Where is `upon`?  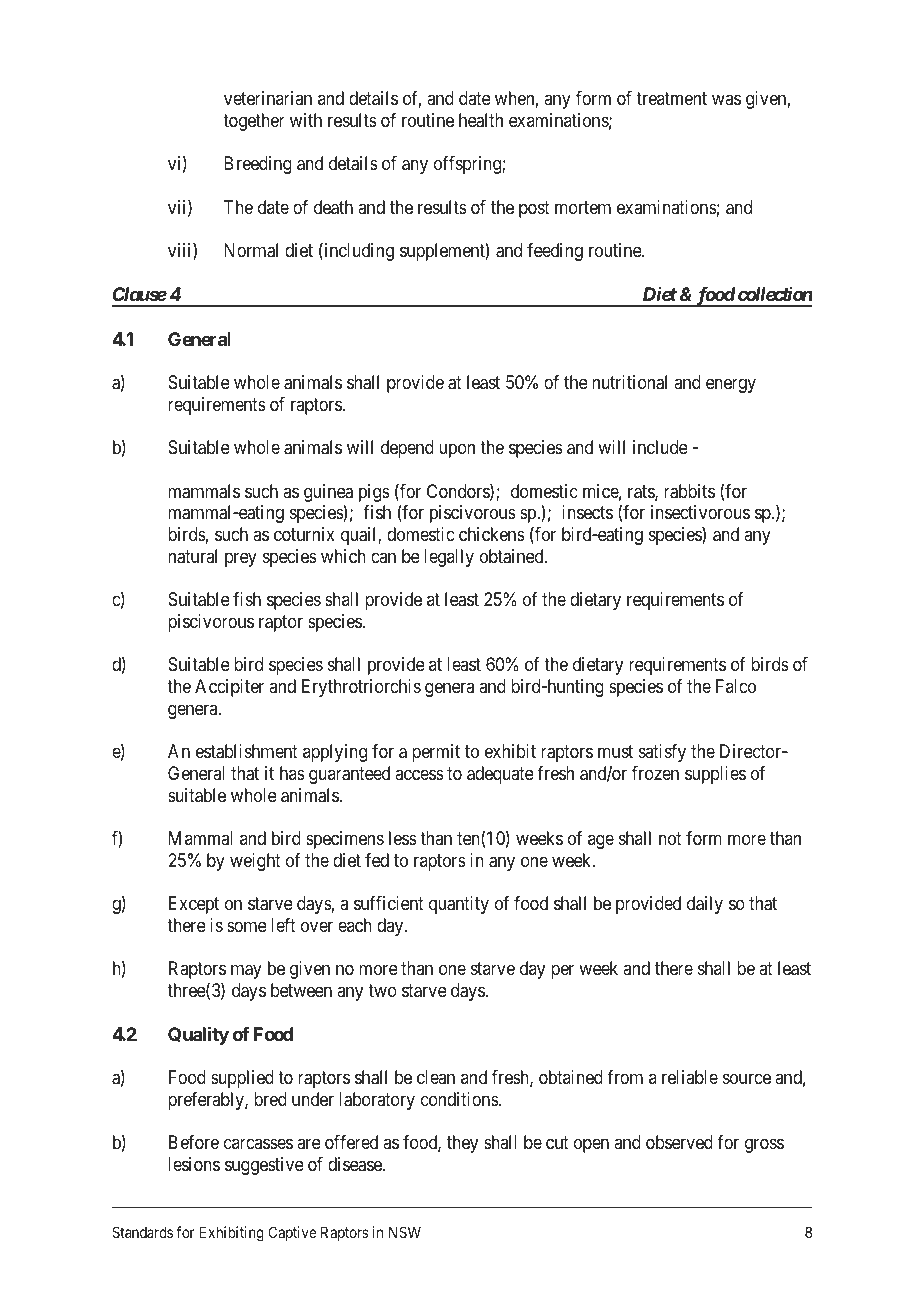
upon is located at coordinates (457, 451).
